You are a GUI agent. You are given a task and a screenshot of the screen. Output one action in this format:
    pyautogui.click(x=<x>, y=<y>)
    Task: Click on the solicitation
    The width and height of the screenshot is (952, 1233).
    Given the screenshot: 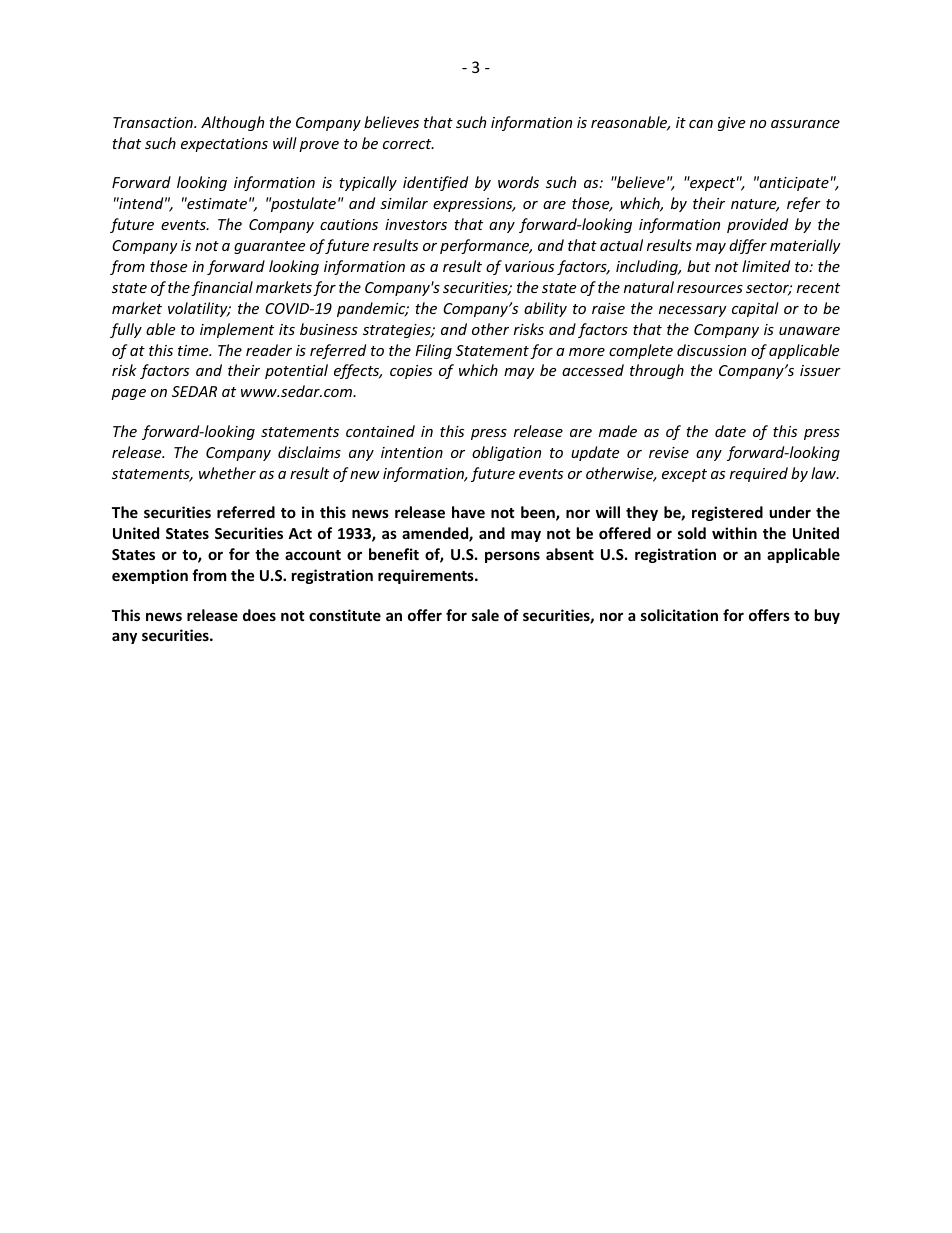 What is the action you would take?
    pyautogui.click(x=679, y=615)
